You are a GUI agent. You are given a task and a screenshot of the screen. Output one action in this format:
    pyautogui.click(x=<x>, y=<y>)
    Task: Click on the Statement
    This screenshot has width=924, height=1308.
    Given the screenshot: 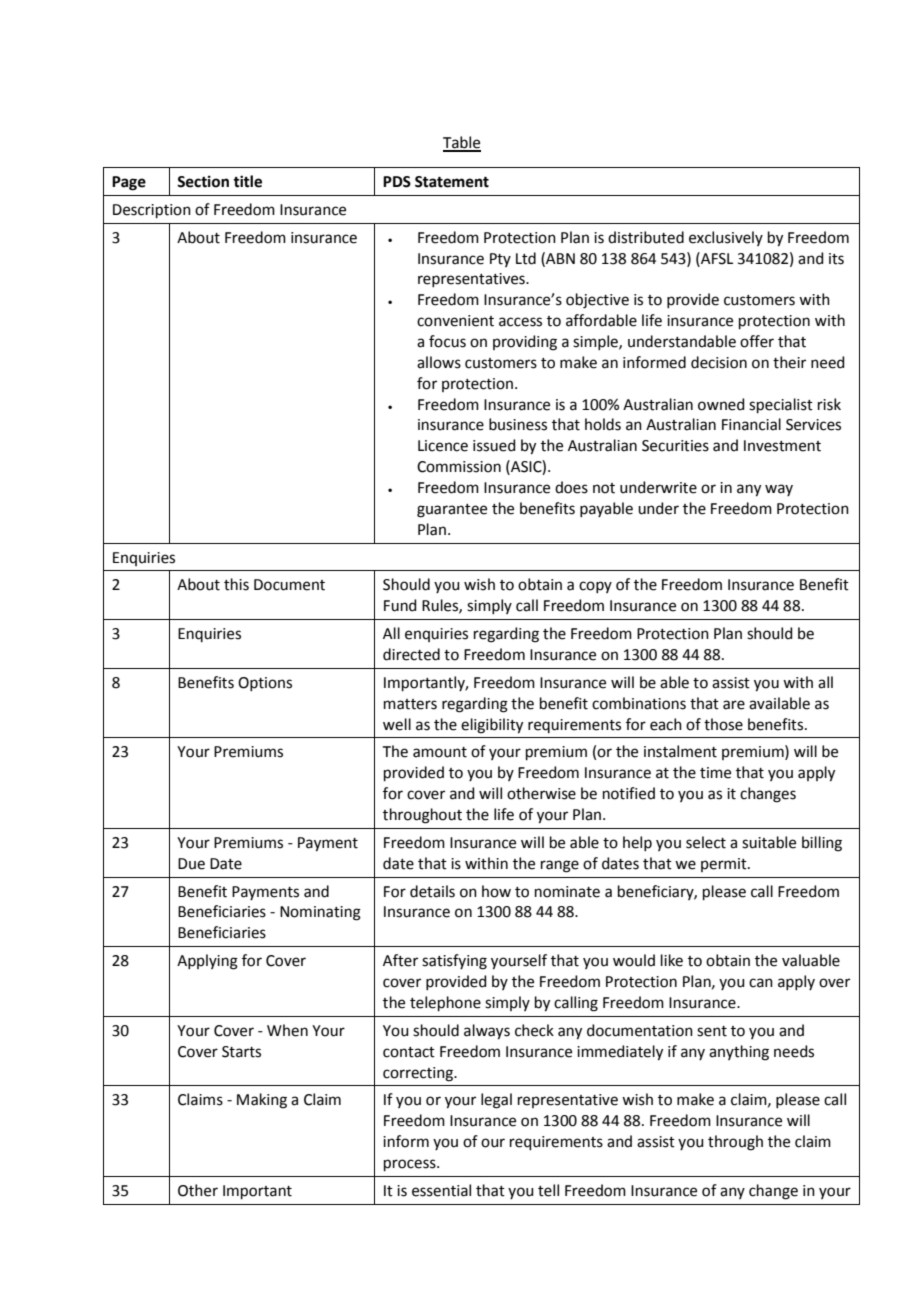 What is the action you would take?
    pyautogui.click(x=452, y=182)
